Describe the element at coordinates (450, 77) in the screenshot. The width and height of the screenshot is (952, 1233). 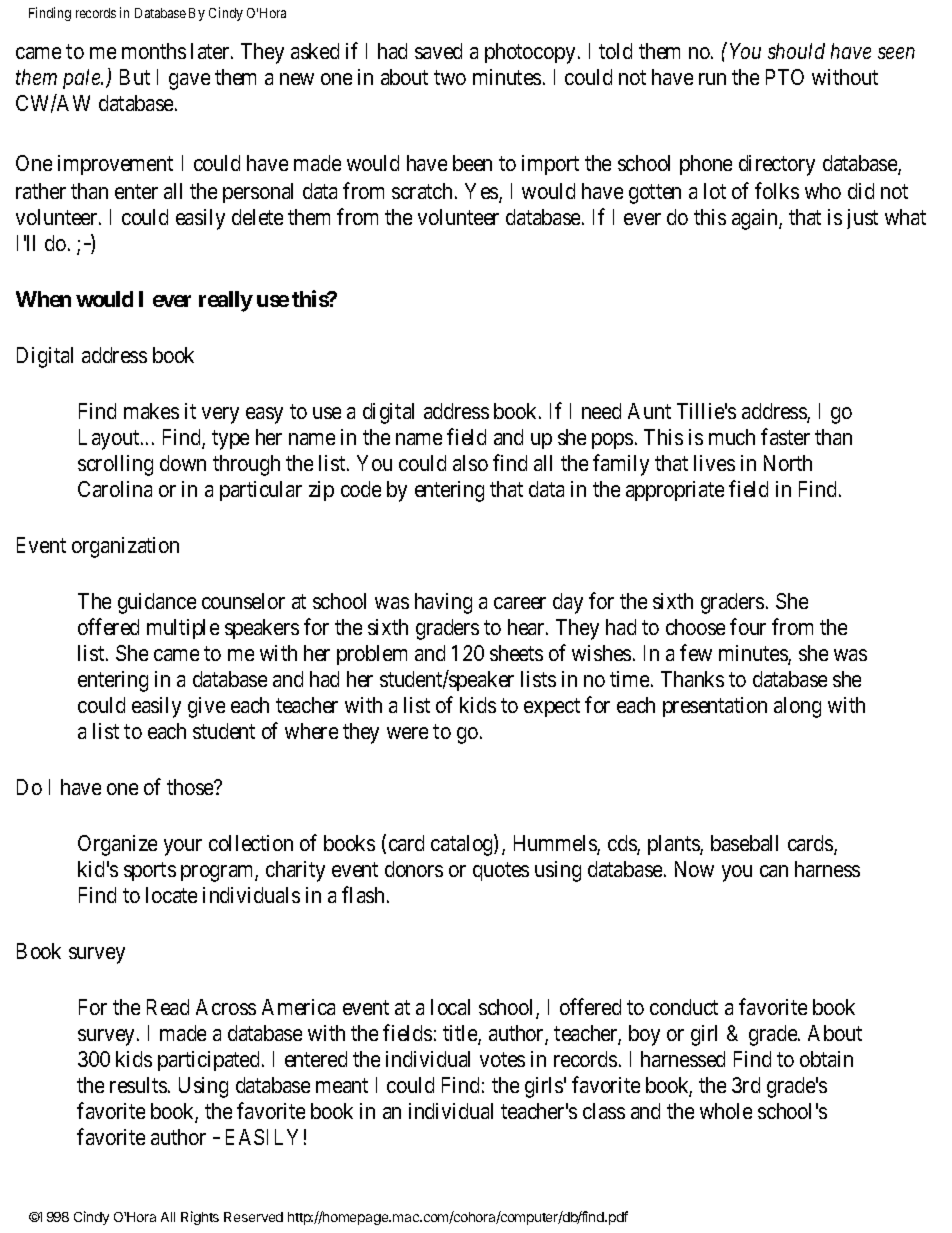
I see `two` at that location.
